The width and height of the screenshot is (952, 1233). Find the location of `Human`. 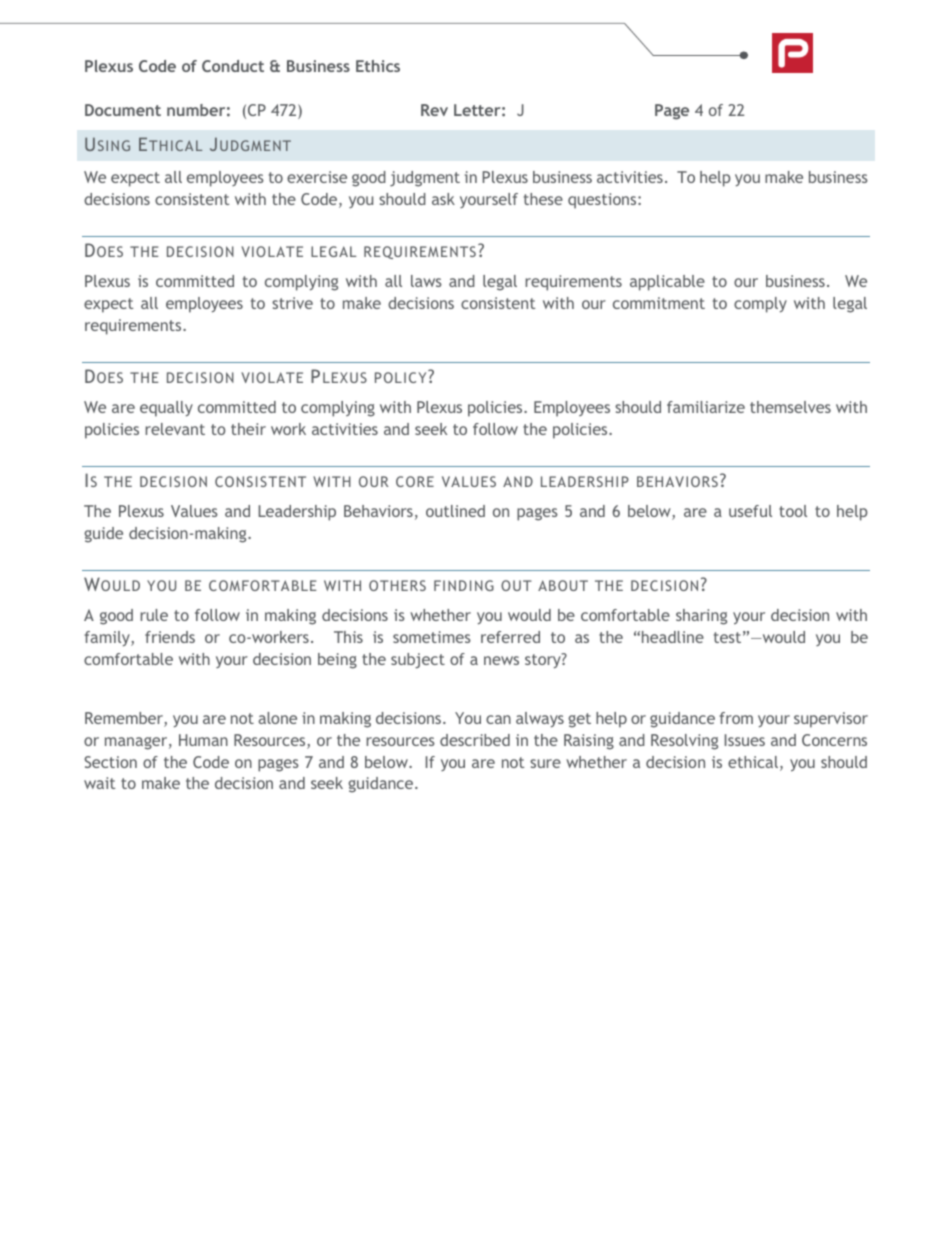

Human is located at coordinates (203, 740).
